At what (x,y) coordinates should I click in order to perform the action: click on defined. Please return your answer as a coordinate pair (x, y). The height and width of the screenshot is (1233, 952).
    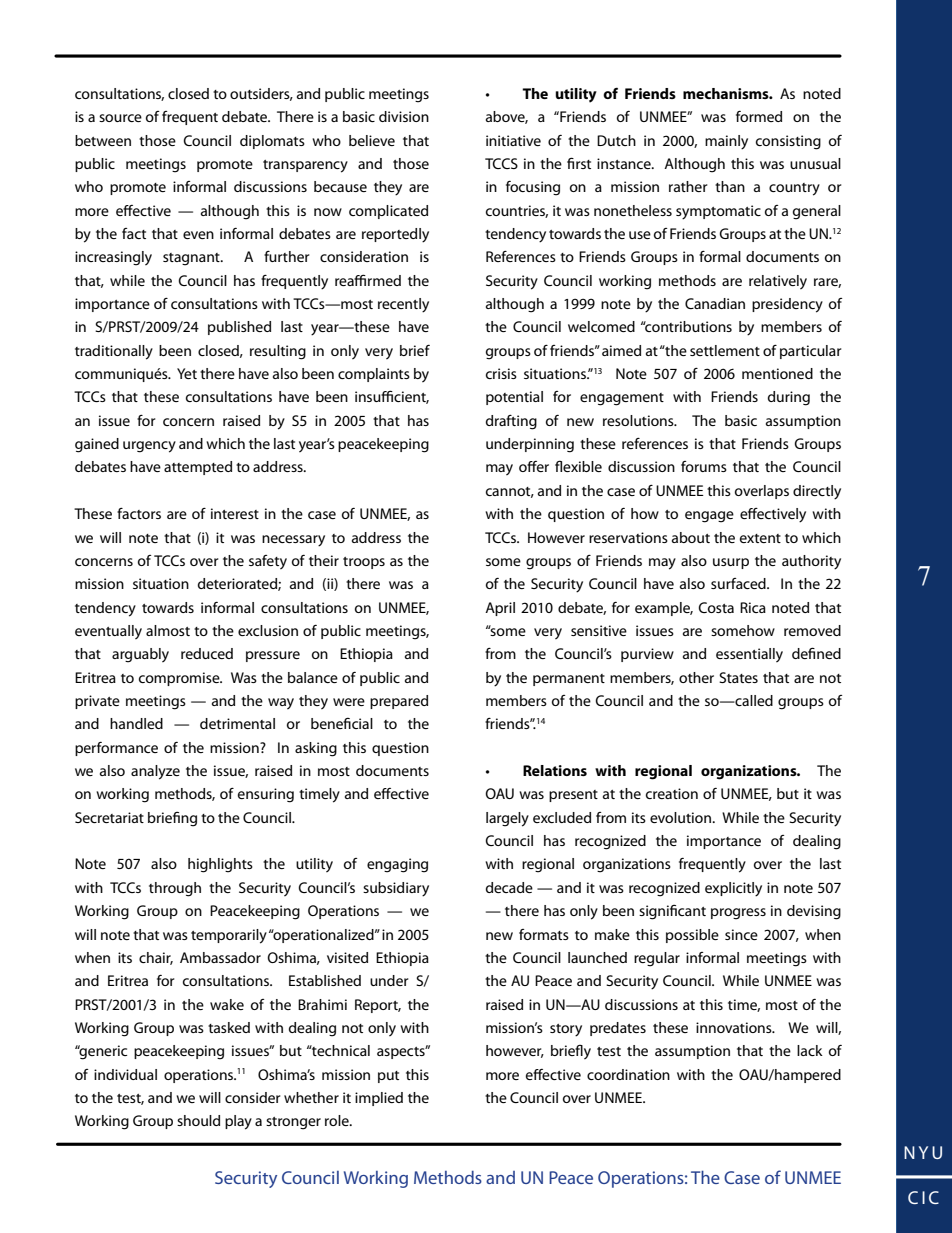
    Looking at the image, I should click on (816, 653).
